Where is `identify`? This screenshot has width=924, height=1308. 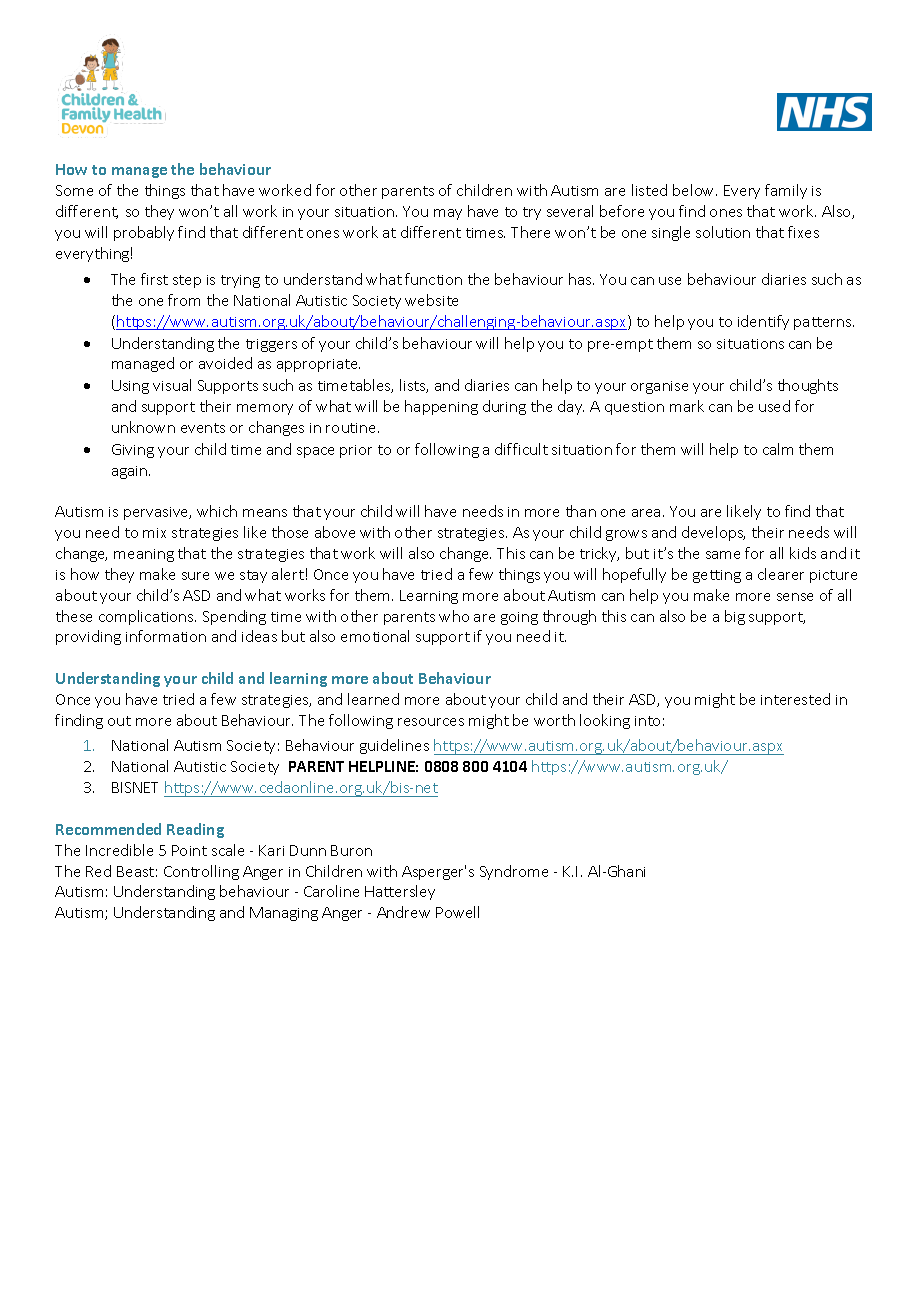 identify is located at coordinates (763, 322).
